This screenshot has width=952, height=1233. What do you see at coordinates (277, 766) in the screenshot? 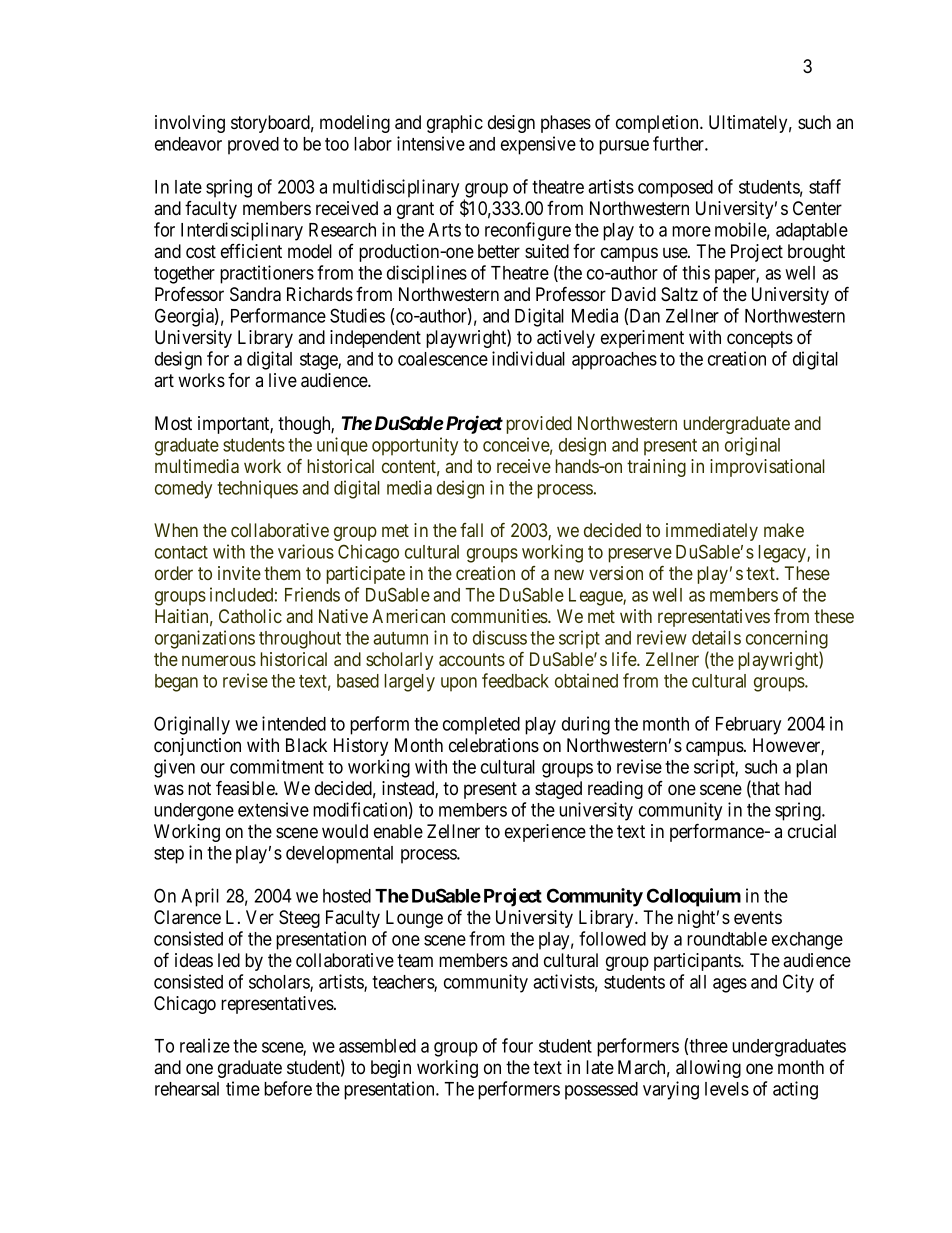
I see `commitment` at bounding box center [277, 766].
